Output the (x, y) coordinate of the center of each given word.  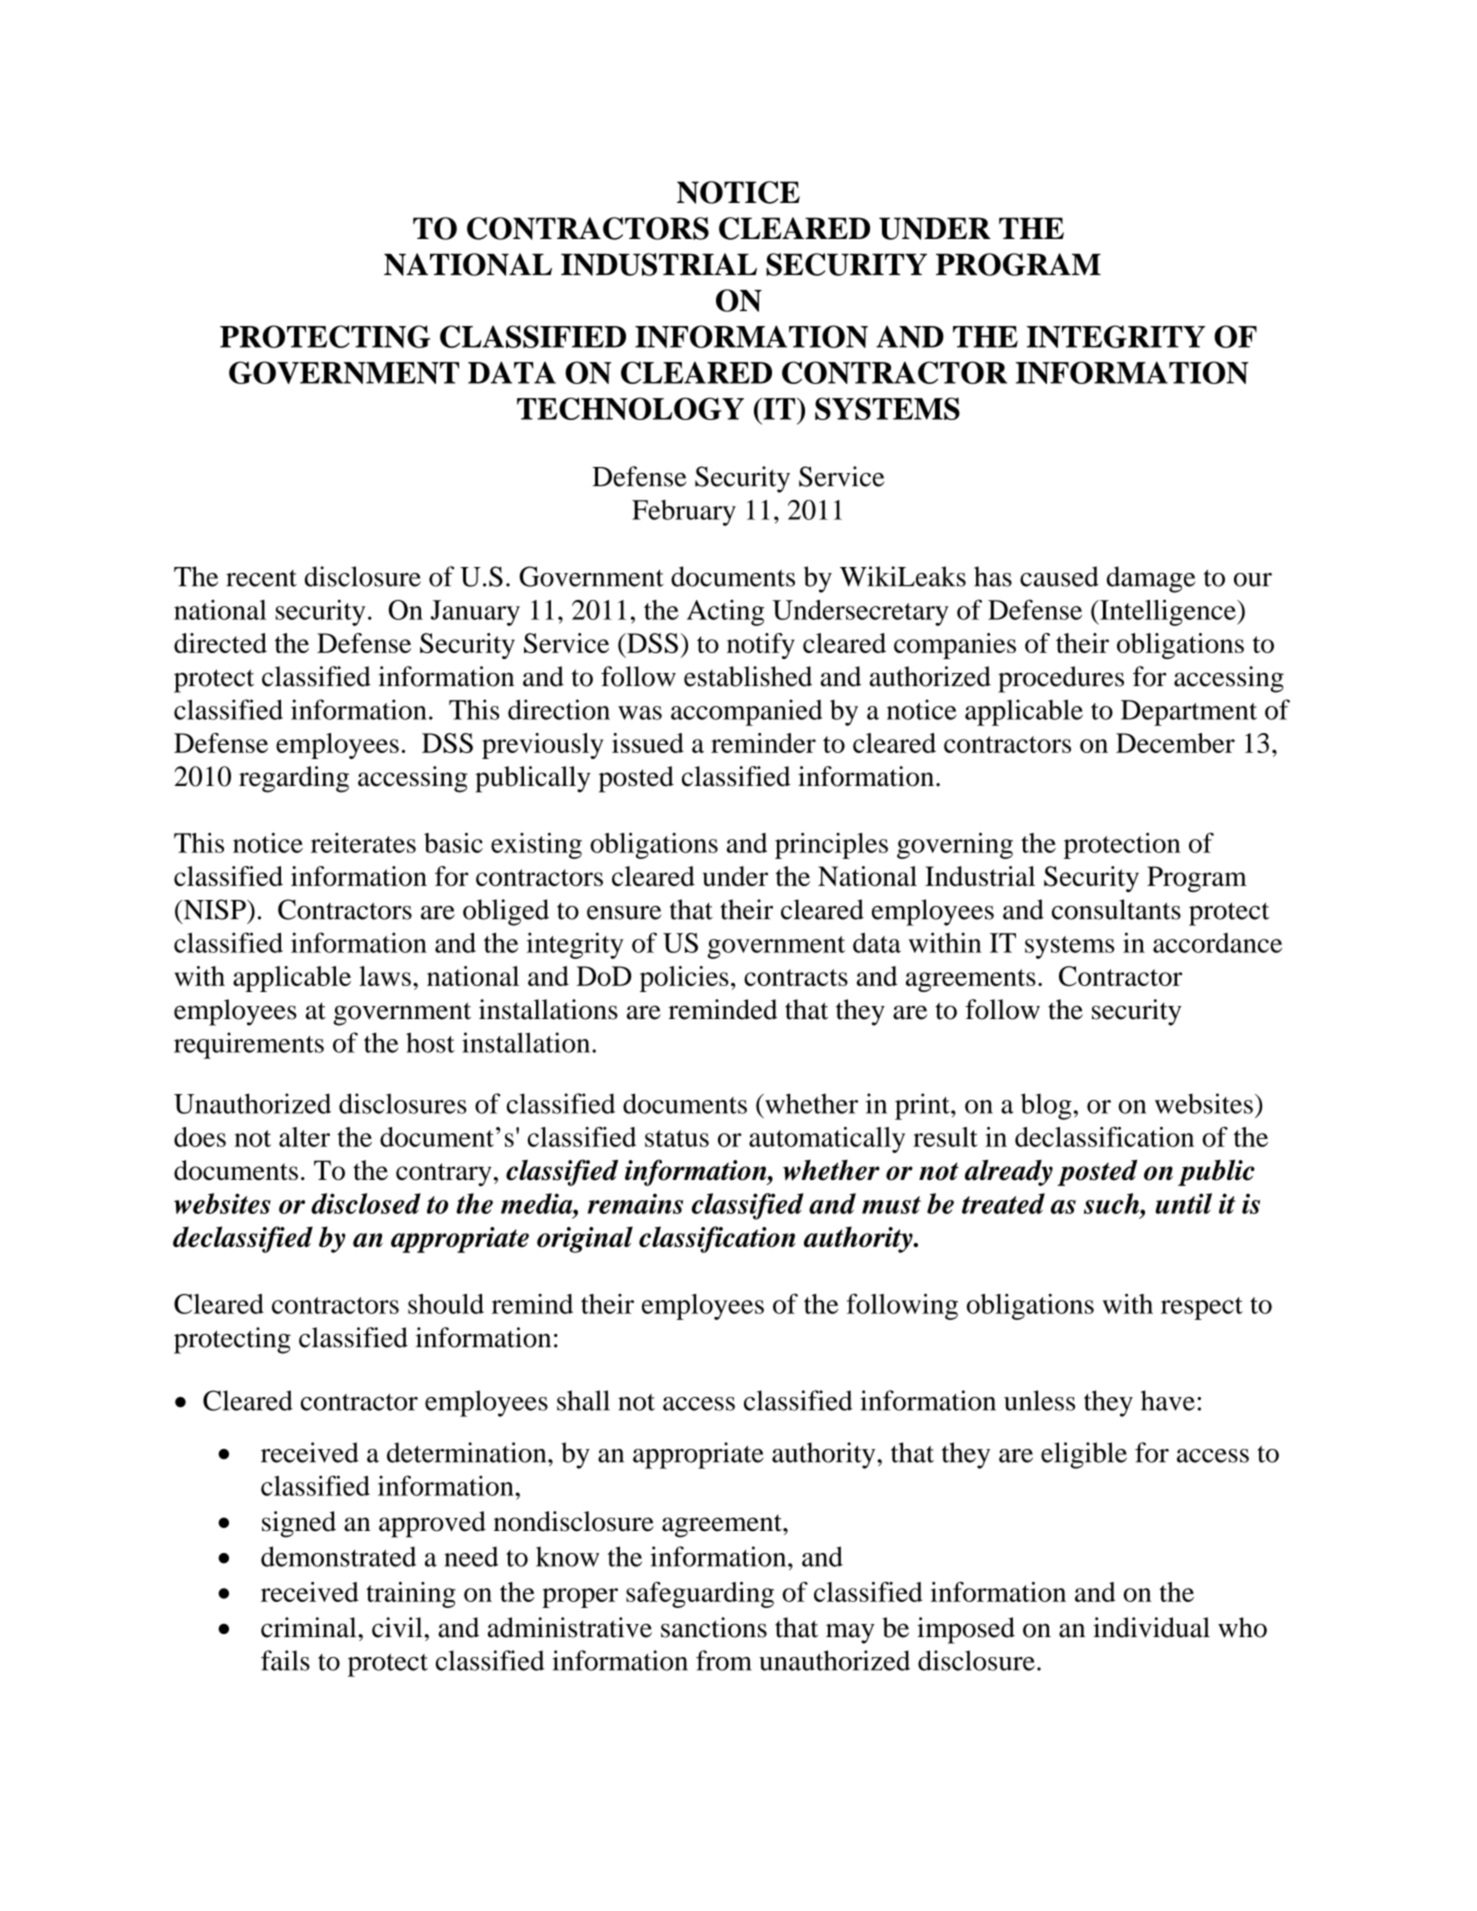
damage (1151, 579)
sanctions (714, 1627)
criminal (310, 1627)
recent (261, 578)
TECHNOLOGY (630, 408)
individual (1151, 1627)
